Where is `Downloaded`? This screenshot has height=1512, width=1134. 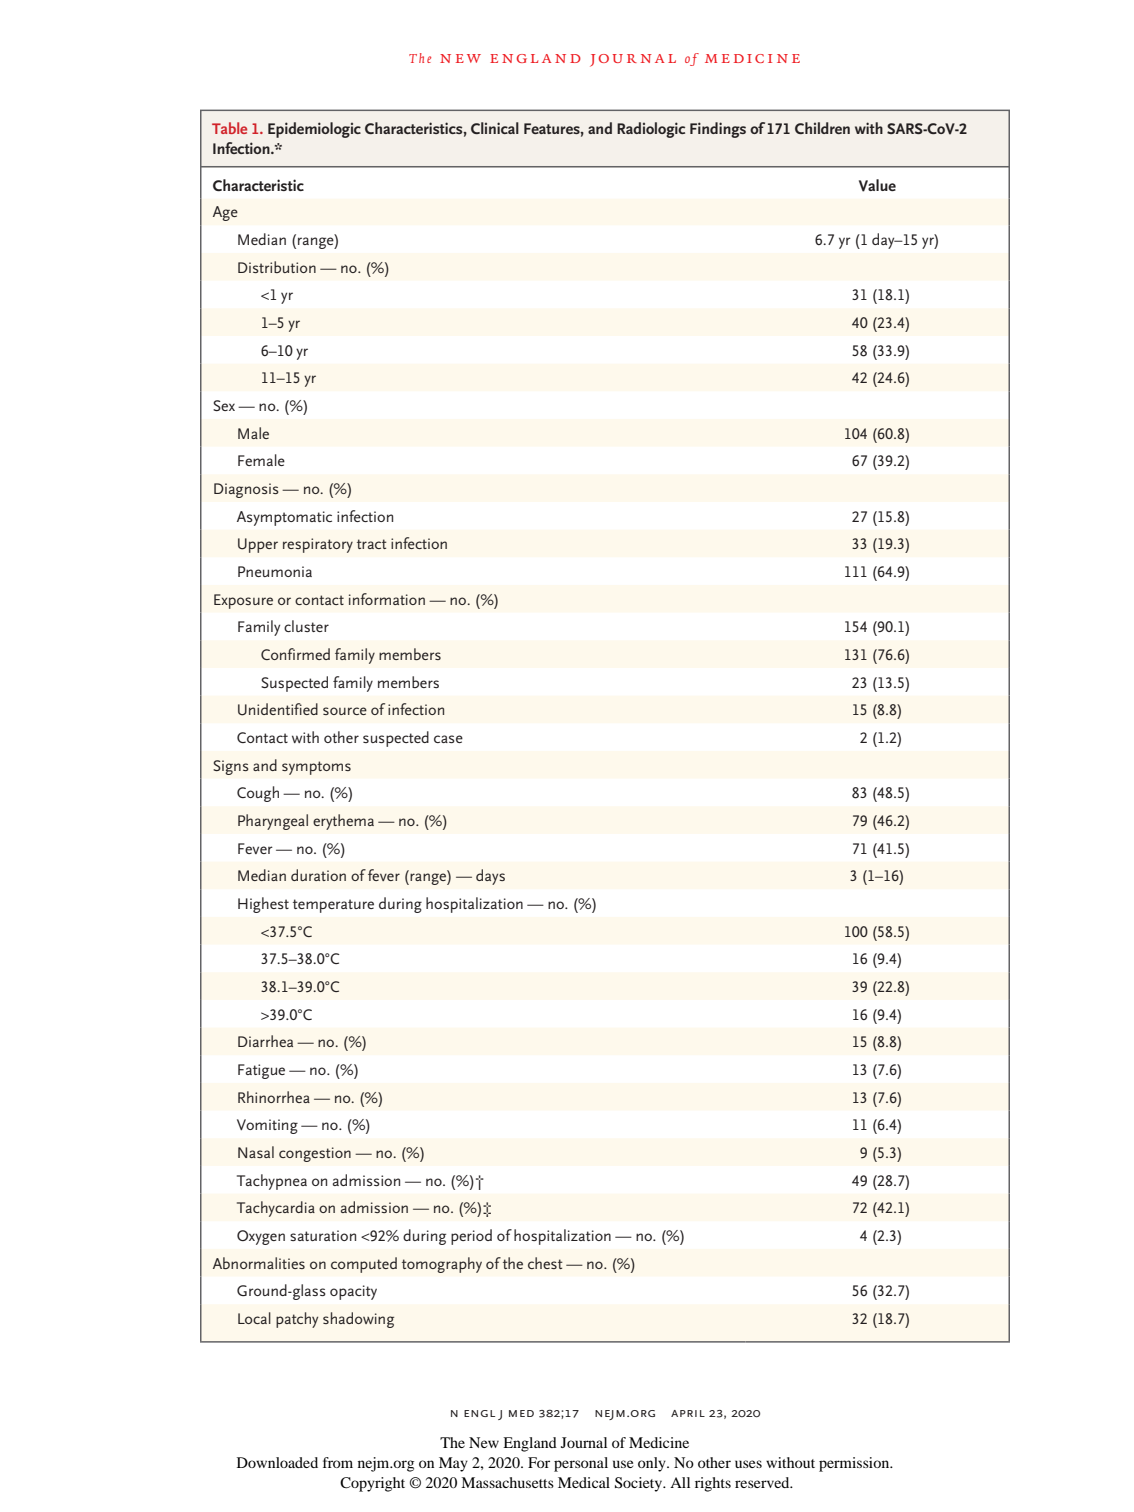 Downloaded is located at coordinates (277, 1462).
